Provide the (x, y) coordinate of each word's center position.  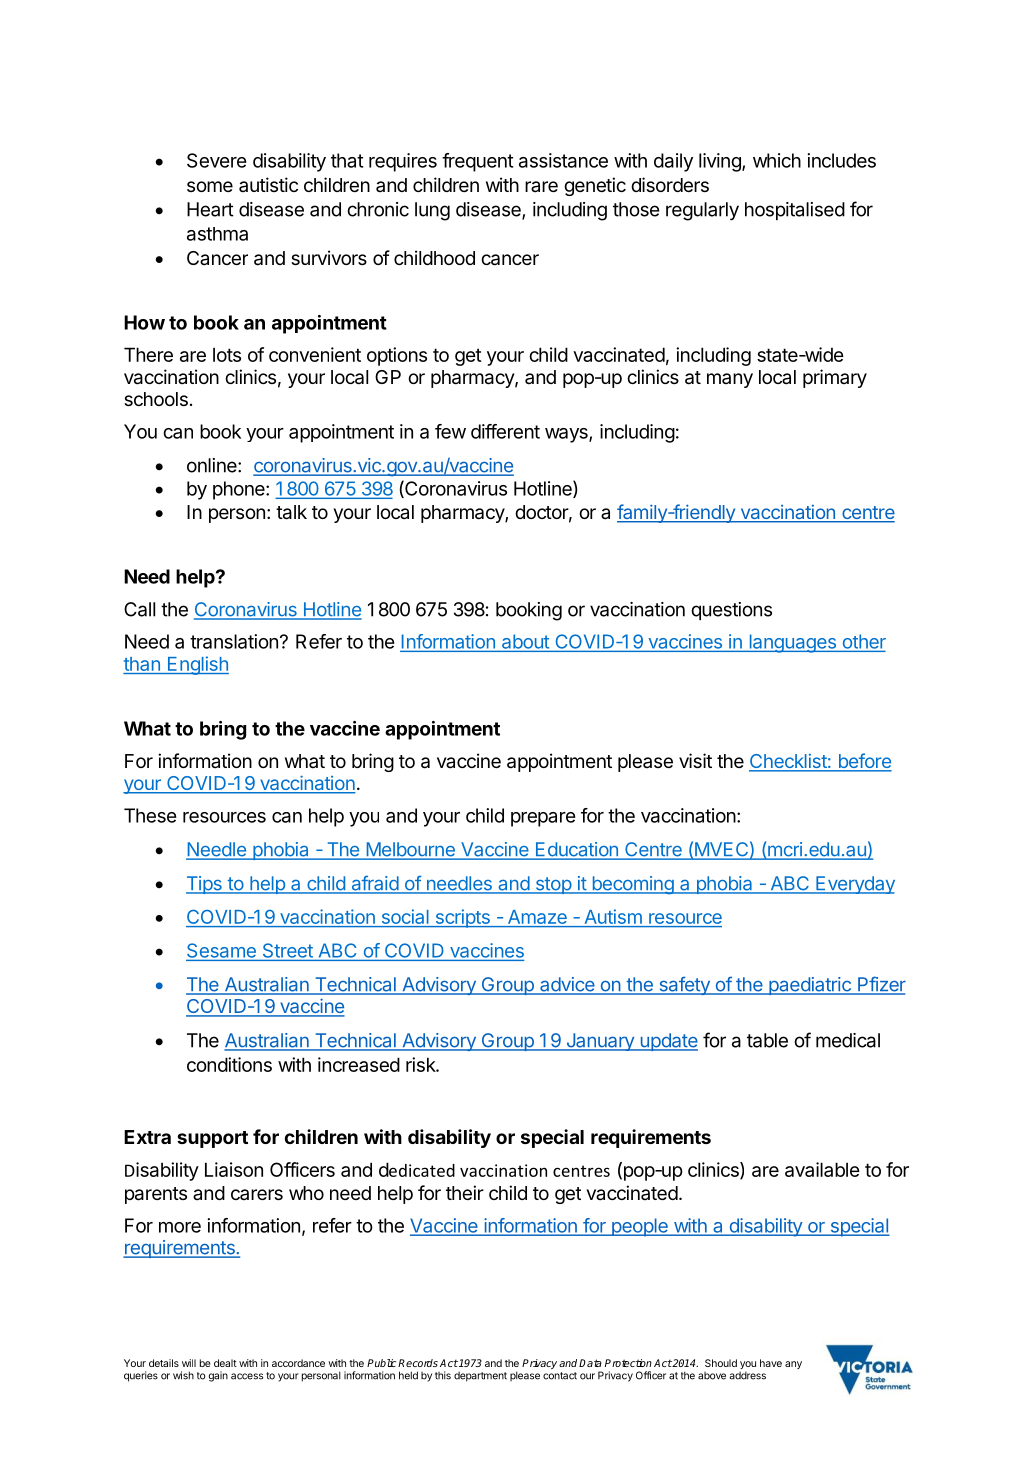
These (150, 815)
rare (541, 187)
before (864, 762)
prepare (543, 819)
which (777, 160)
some (210, 186)
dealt (225, 1363)
